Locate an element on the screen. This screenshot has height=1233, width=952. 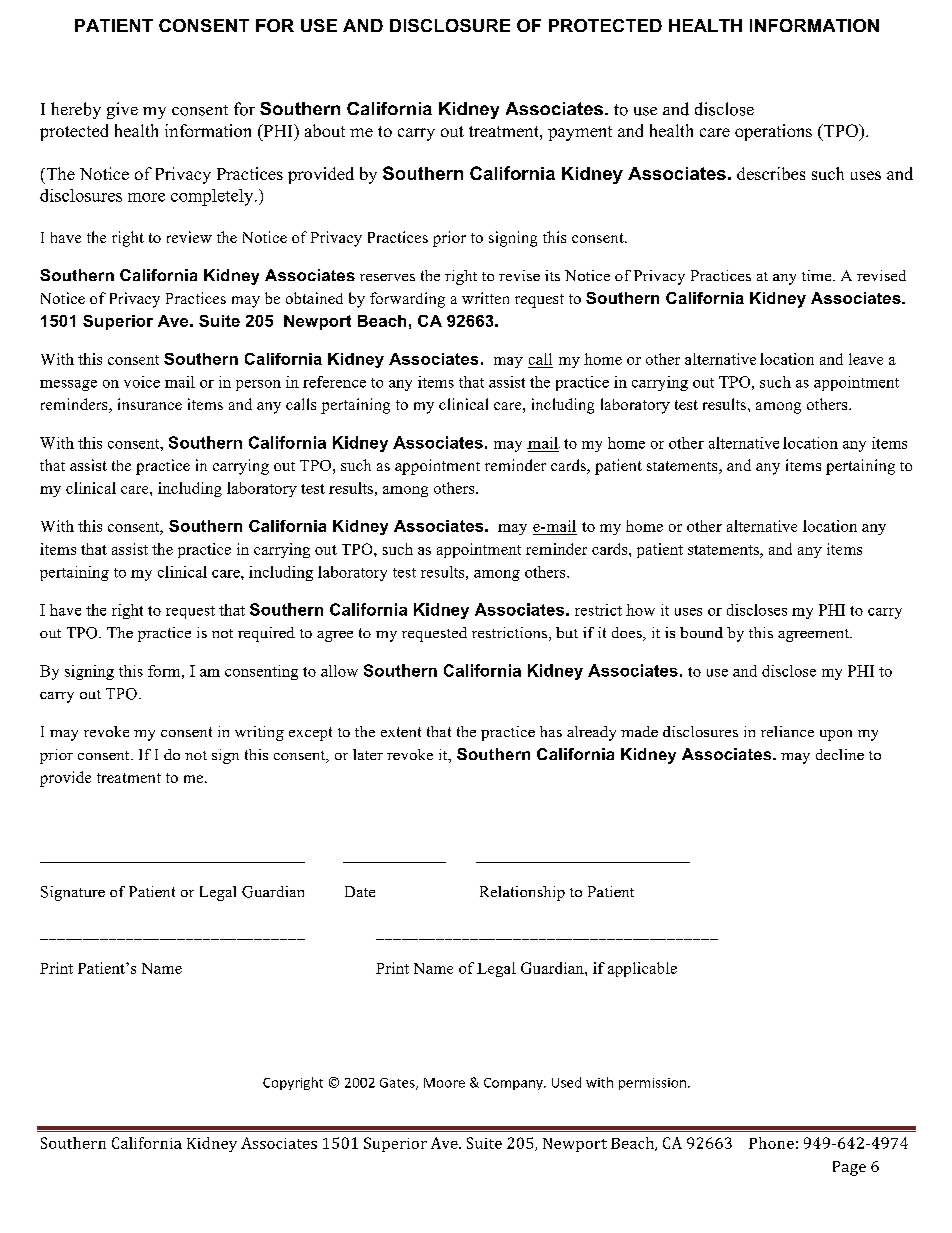
reference is located at coordinates (334, 382).
